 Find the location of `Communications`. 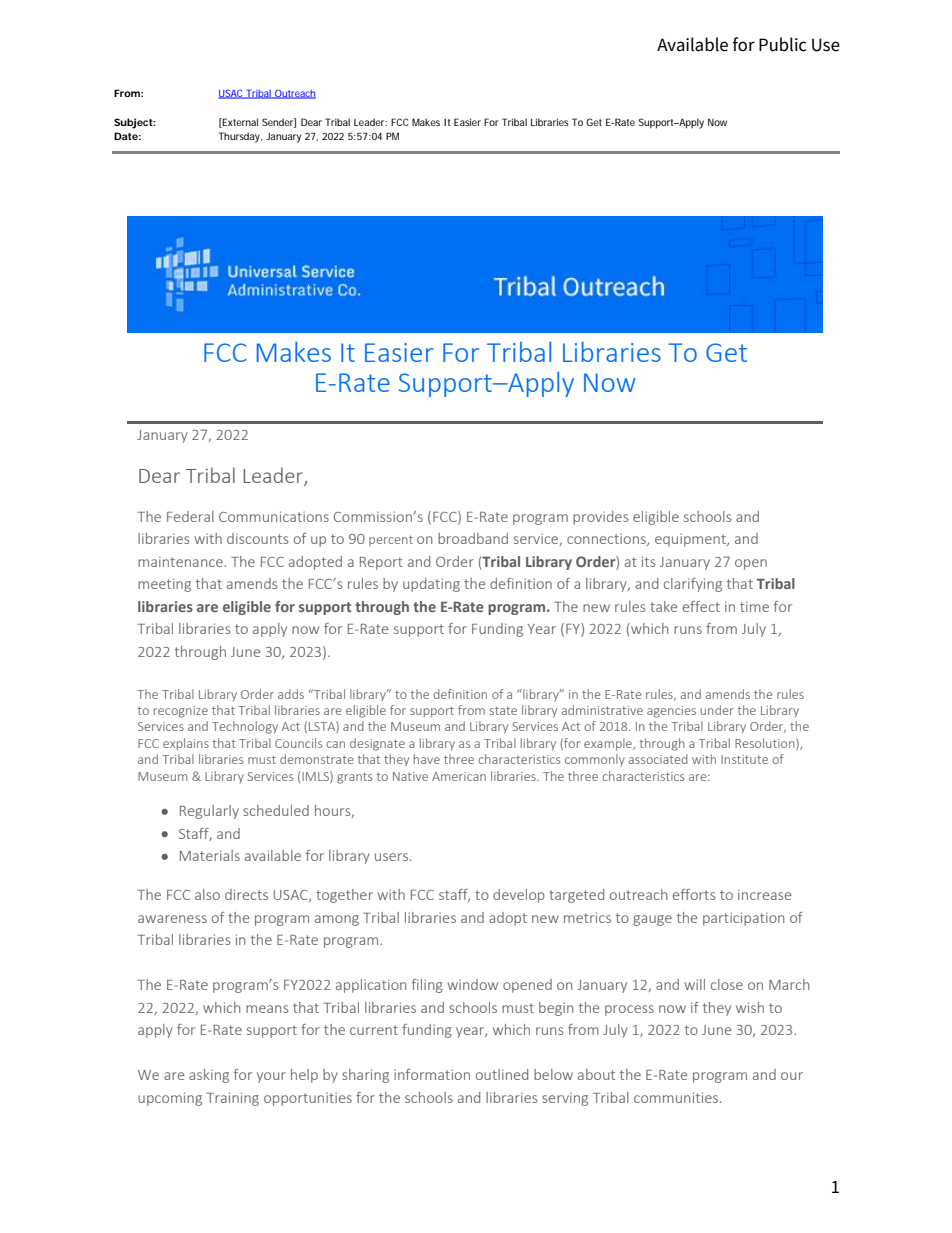

Communications is located at coordinates (274, 516).
